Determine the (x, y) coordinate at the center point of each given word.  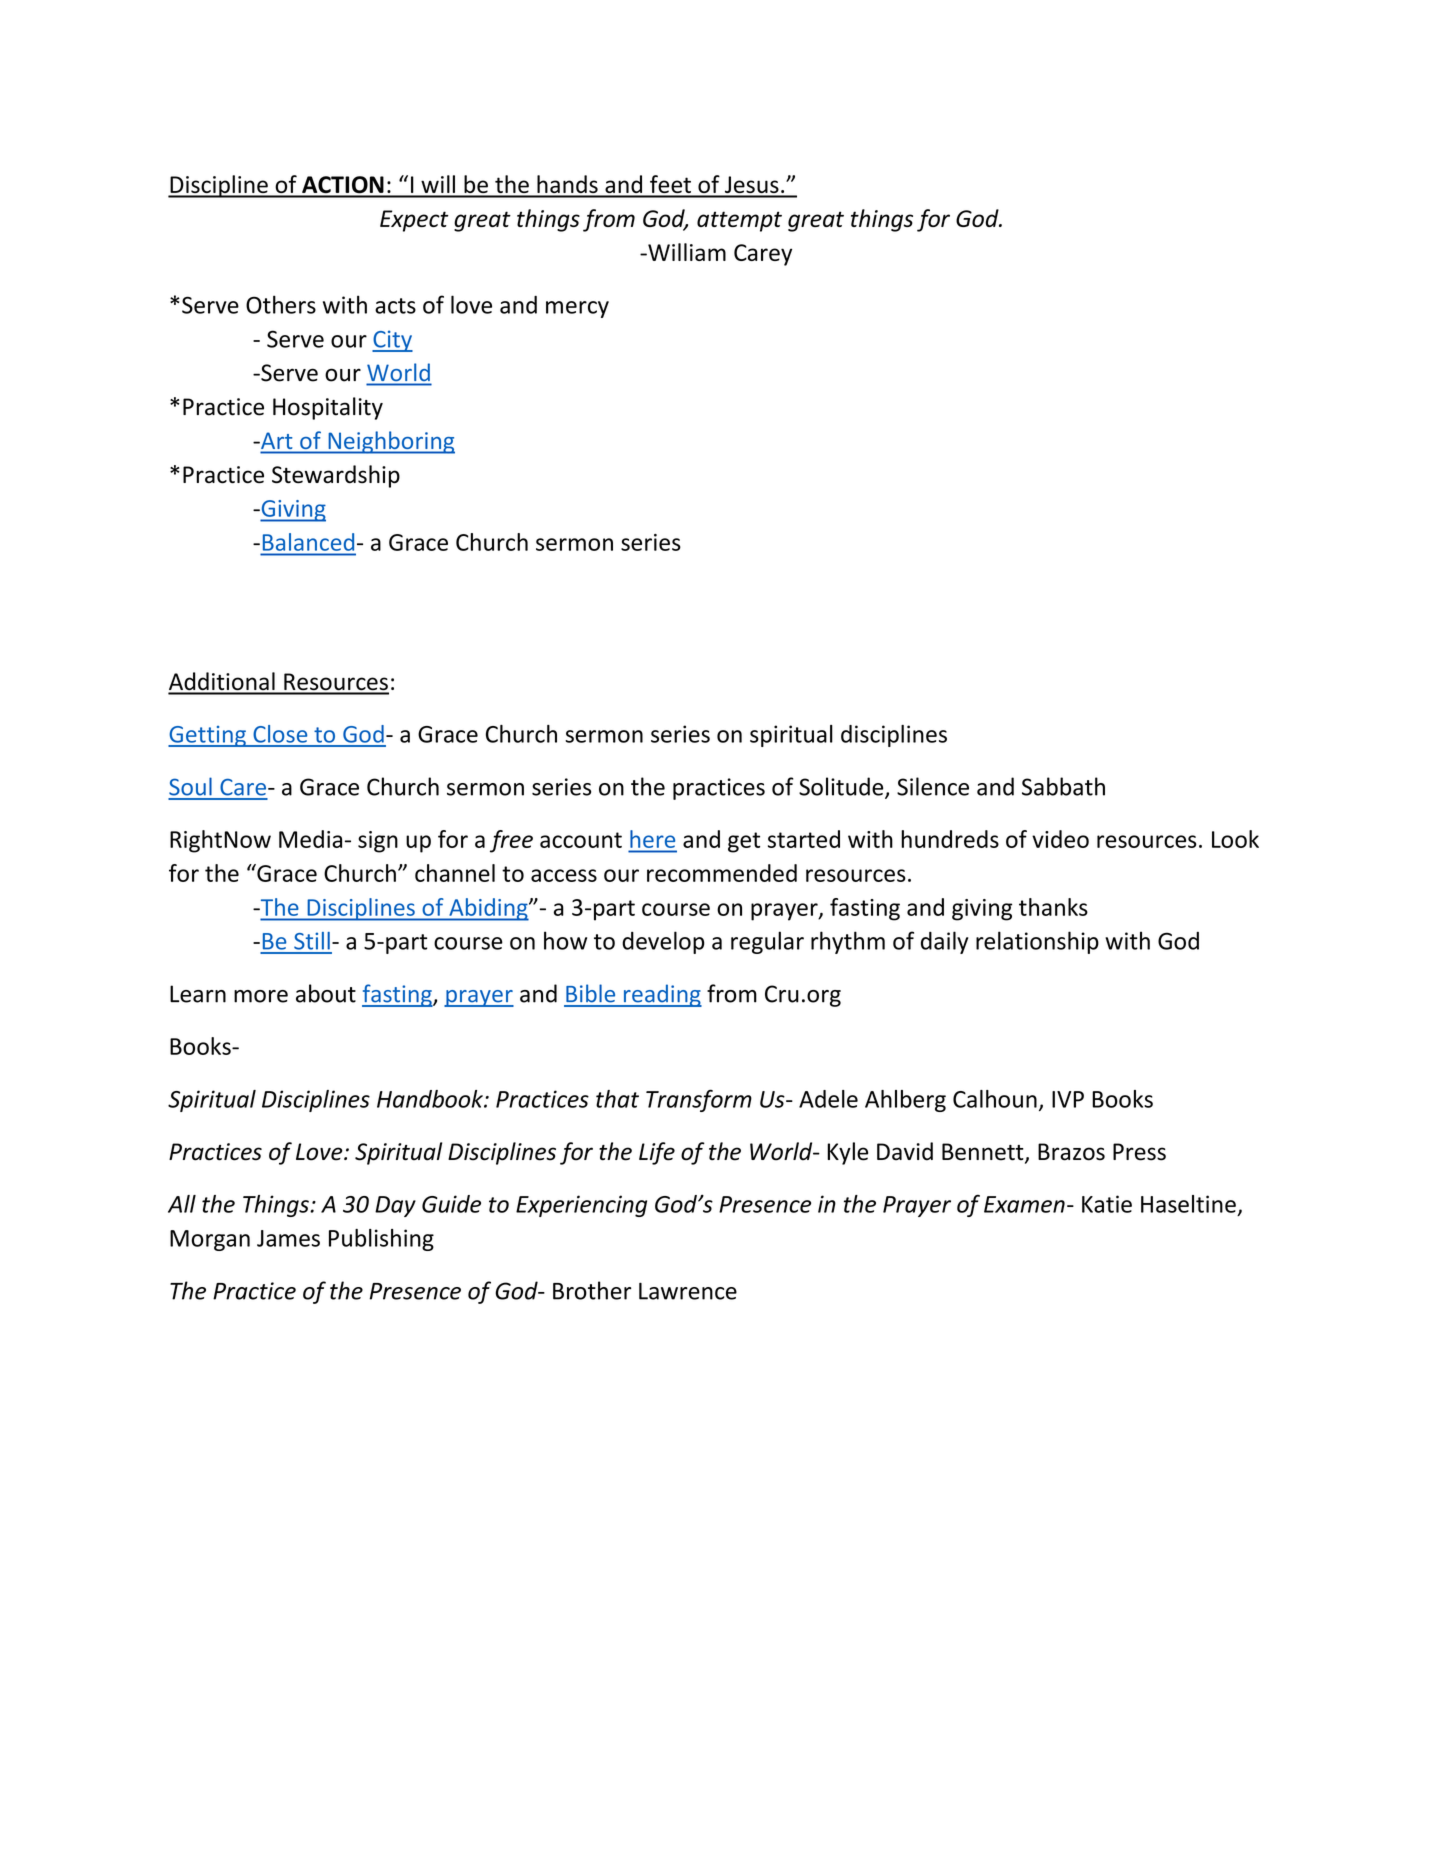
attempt (739, 221)
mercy (577, 309)
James (288, 1238)
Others (281, 304)
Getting (208, 736)
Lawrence (688, 1291)
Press (1139, 1152)
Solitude (842, 787)
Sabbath (1063, 786)
